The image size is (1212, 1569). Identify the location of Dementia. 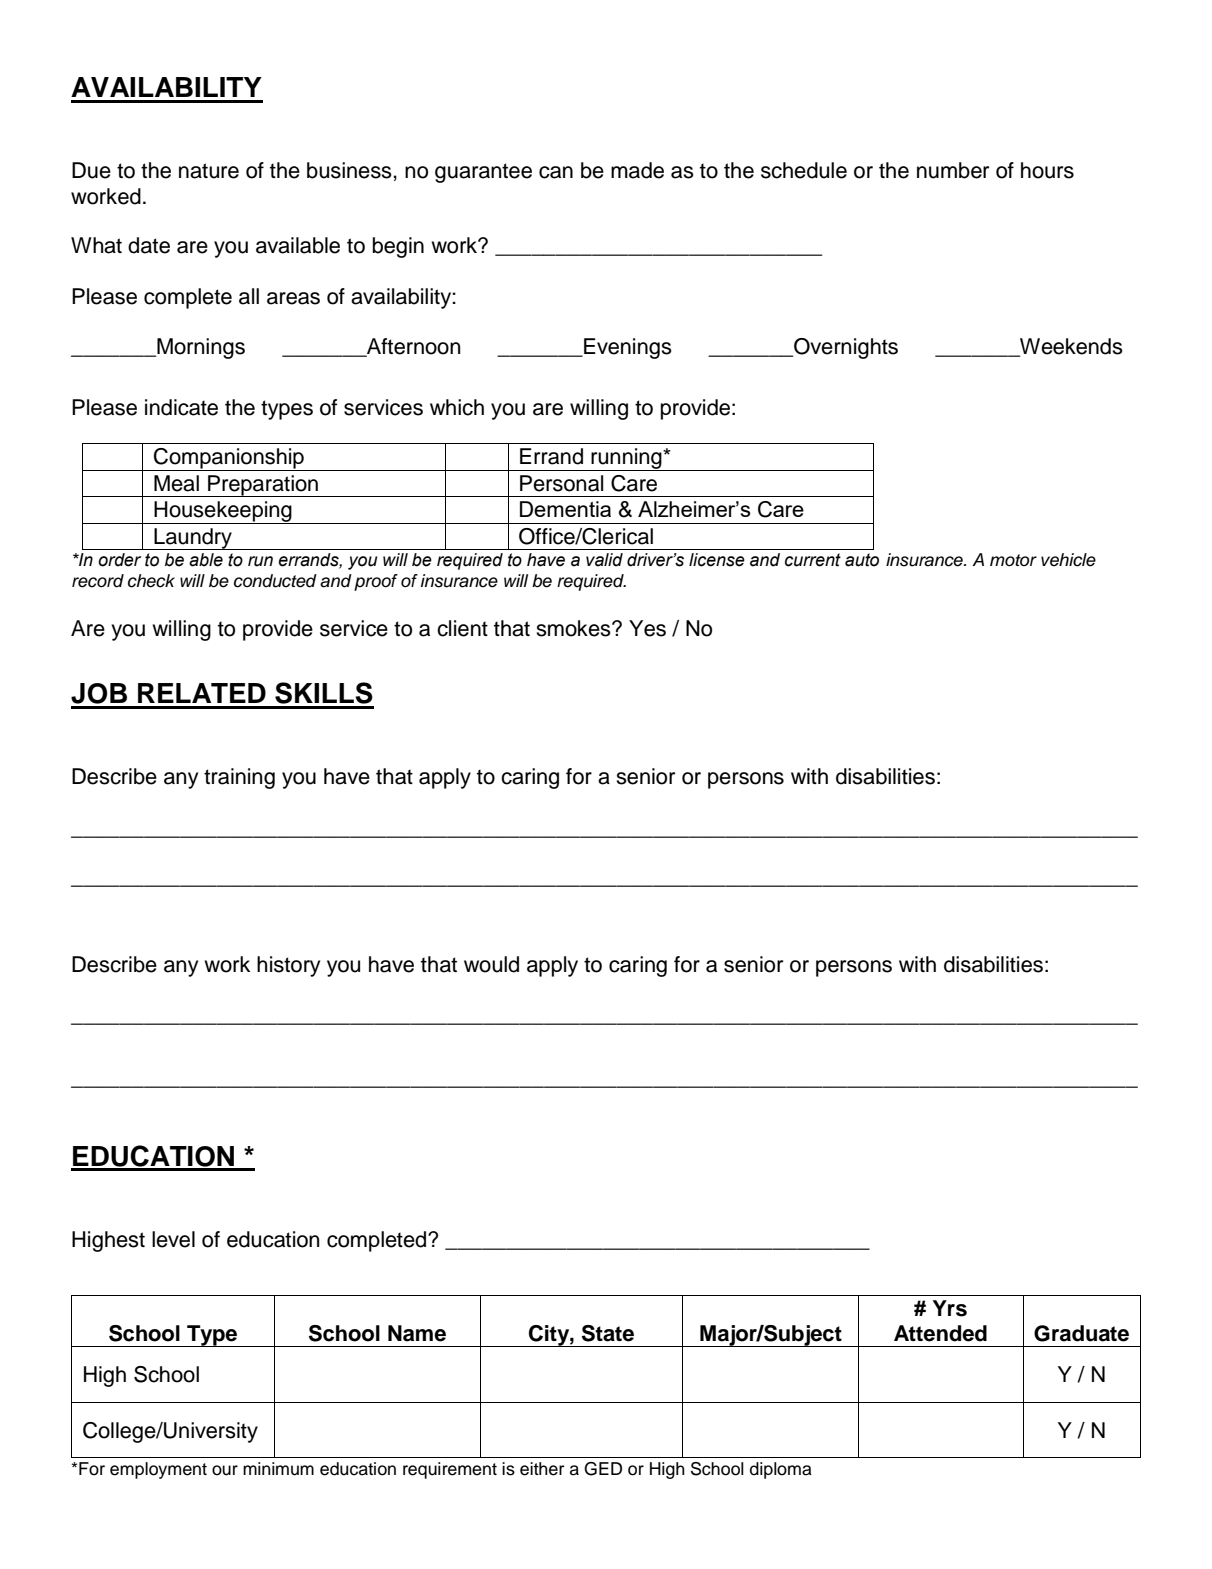
(565, 509).
